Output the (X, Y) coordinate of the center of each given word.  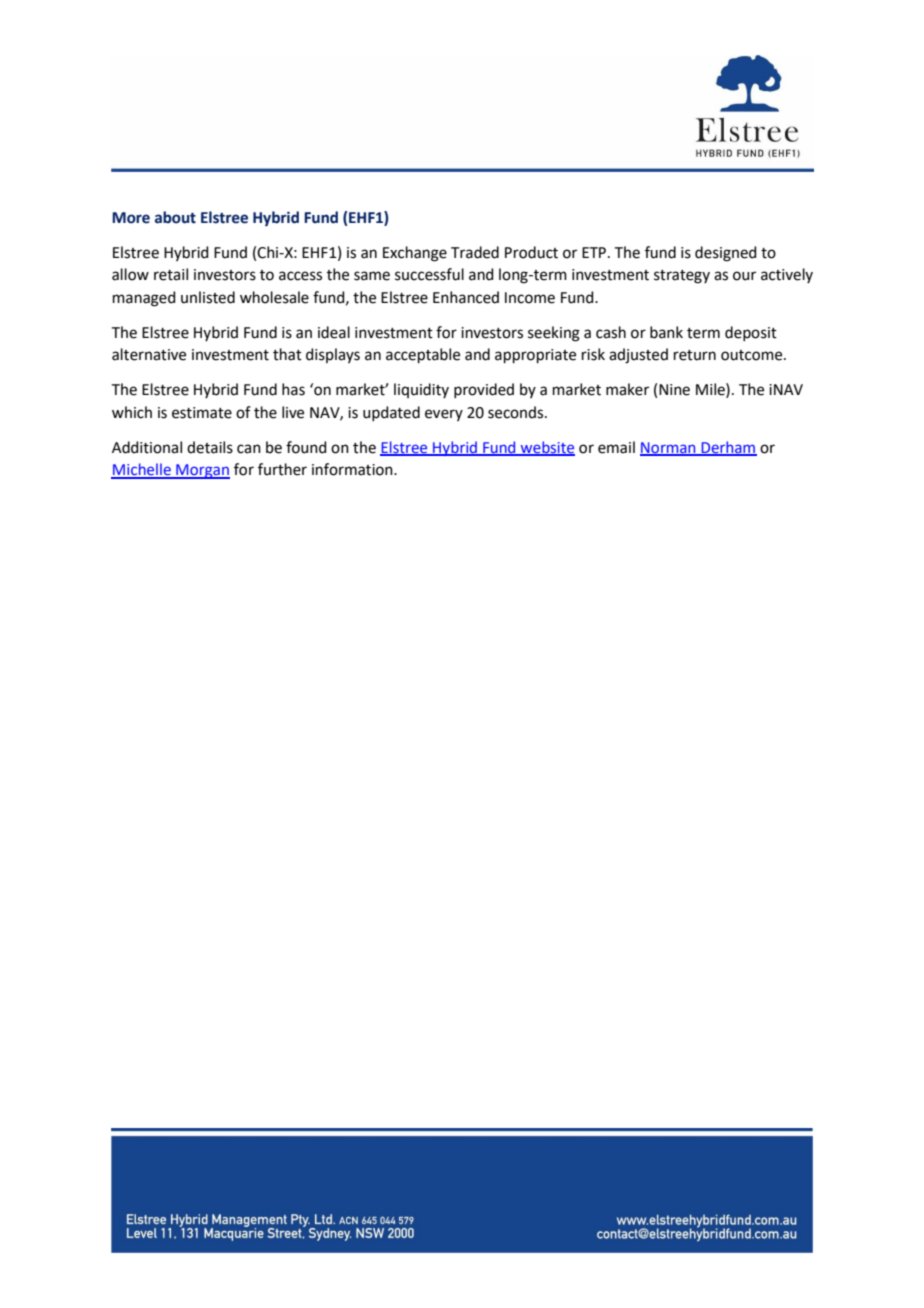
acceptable (423, 355)
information (353, 469)
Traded (475, 252)
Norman (669, 448)
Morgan (202, 471)
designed (726, 254)
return (695, 355)
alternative (149, 354)
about (175, 217)
